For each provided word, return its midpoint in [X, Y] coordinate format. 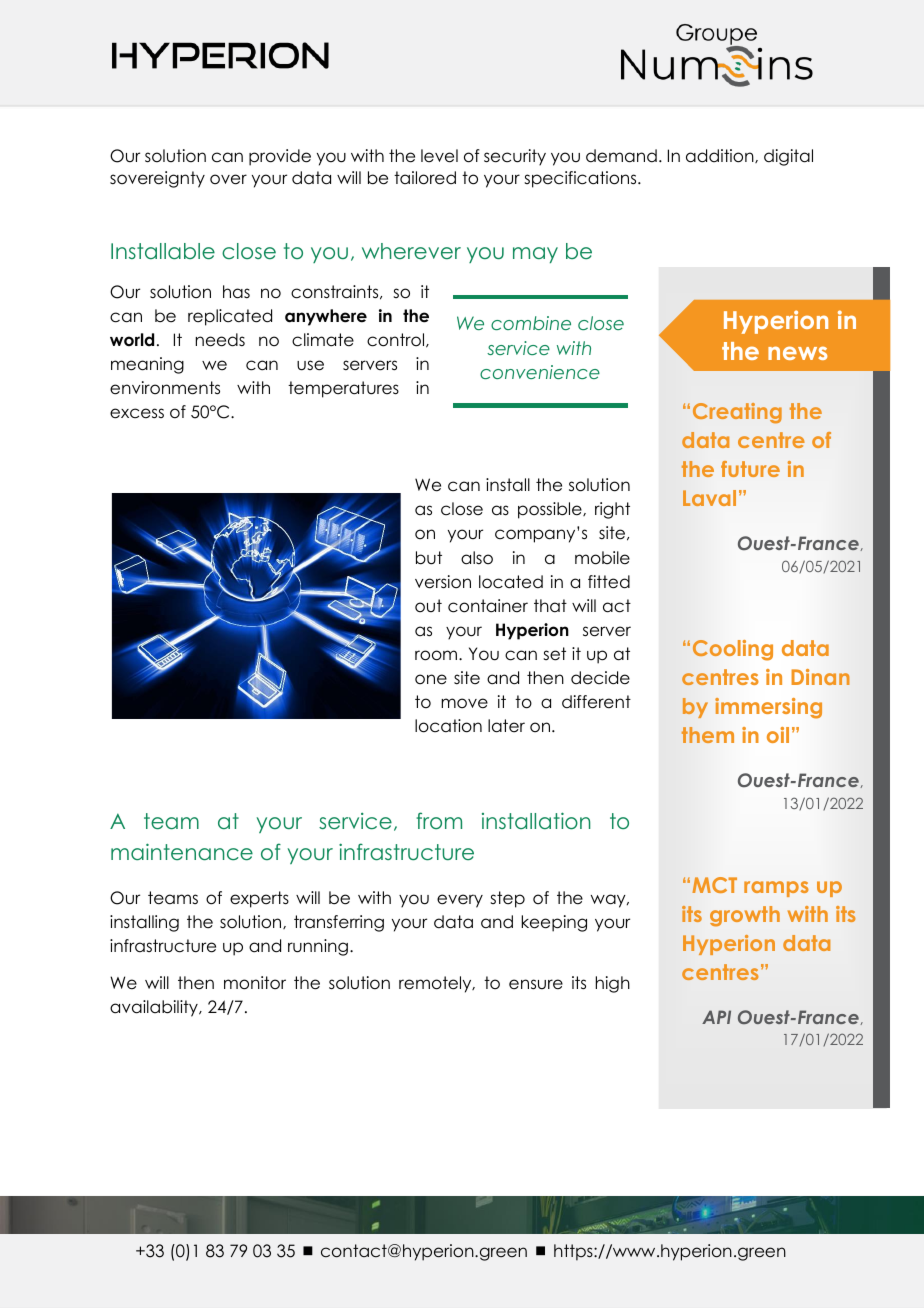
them [708, 735]
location [448, 726]
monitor [255, 983]
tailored [425, 178]
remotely [436, 984]
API [716, 1017]
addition [721, 156]
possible [551, 510]
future [750, 469]
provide [280, 157]
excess [137, 413]
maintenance [182, 852]
